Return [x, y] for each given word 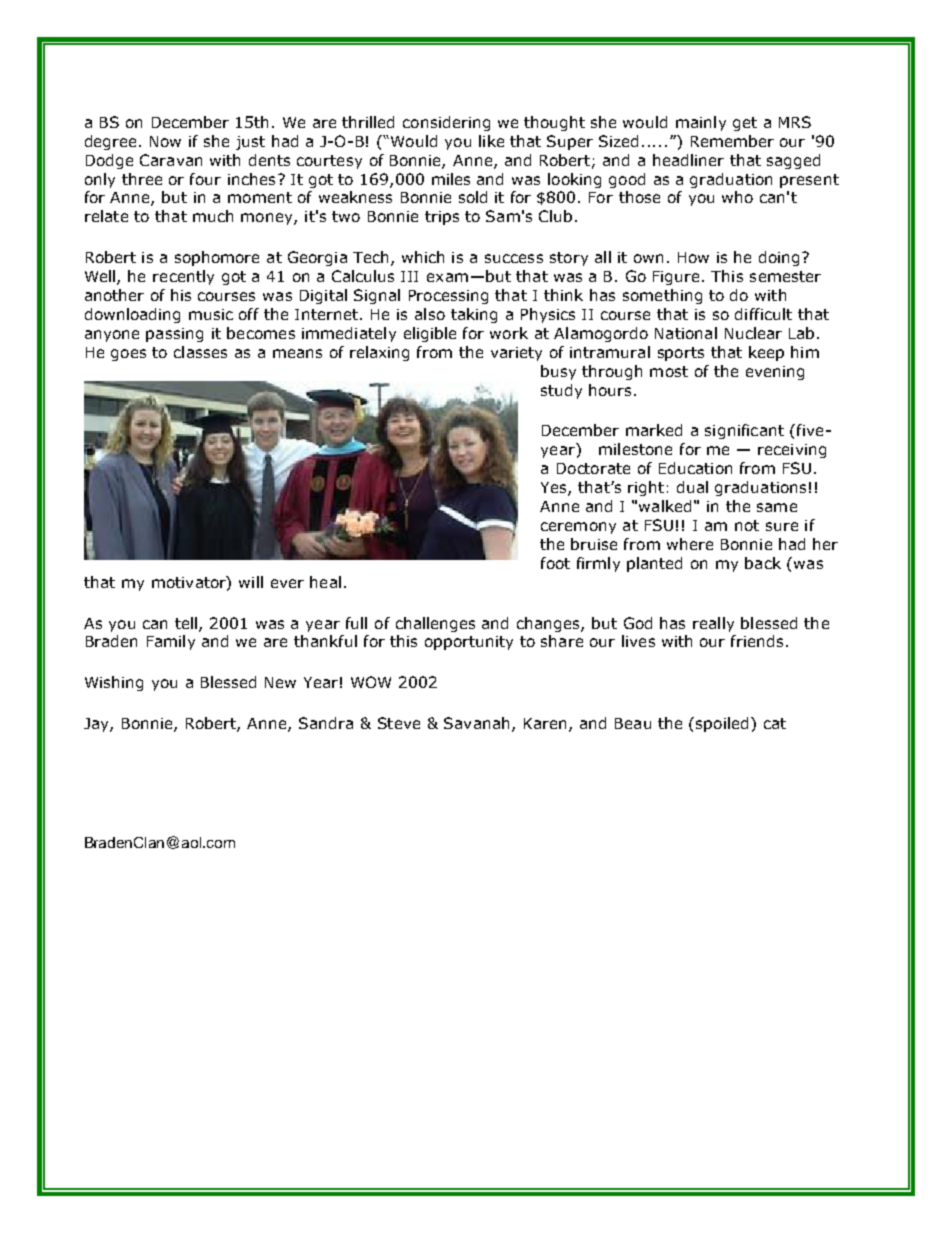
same [777, 507]
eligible [430, 334]
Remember [732, 141]
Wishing [114, 683]
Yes [555, 489]
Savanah [476, 723]
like [491, 141]
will [251, 582]
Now [165, 141]
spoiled [722, 724]
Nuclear [753, 333]
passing [174, 335]
